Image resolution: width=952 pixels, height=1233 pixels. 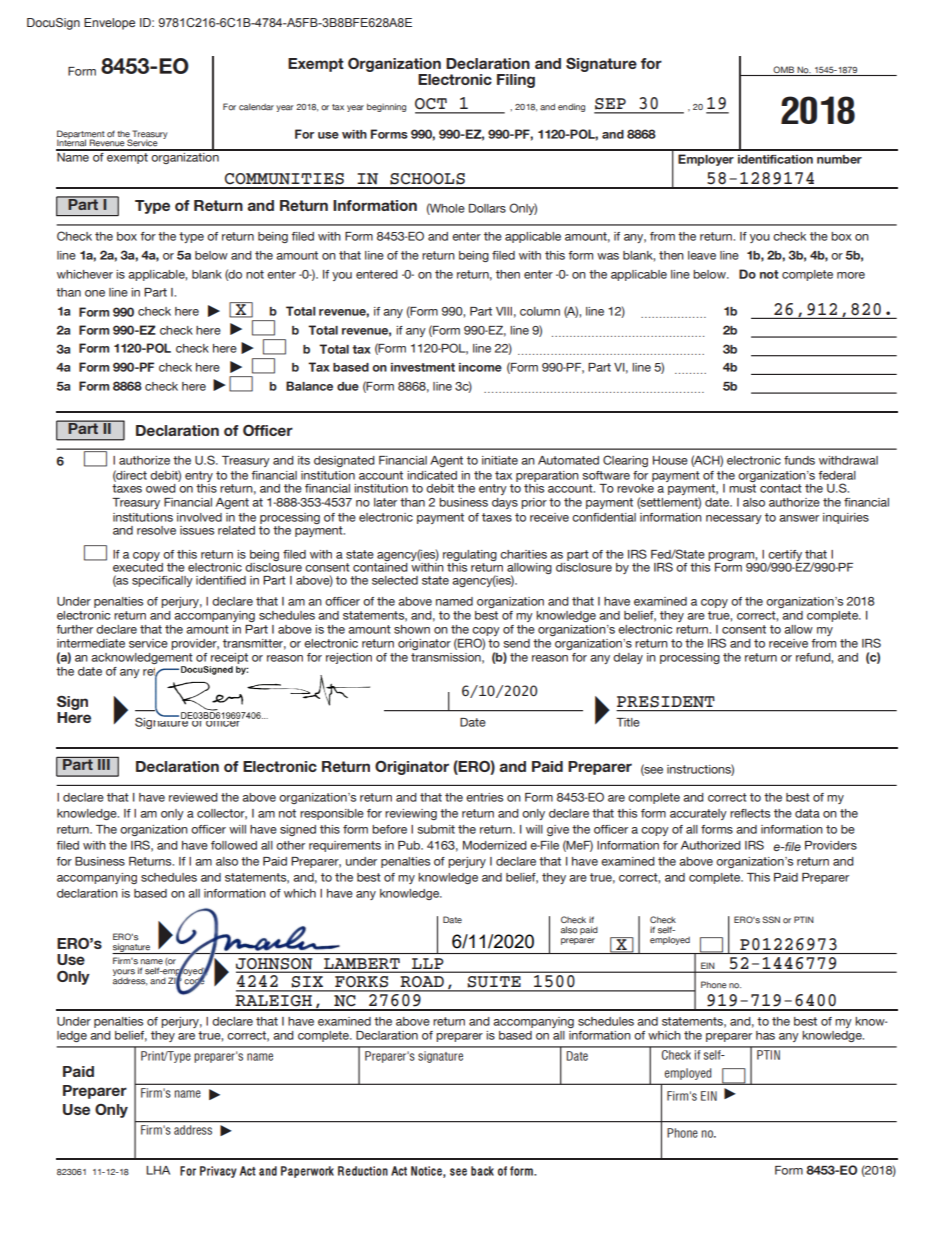 I want to click on LHA, so click(x=158, y=1170).
